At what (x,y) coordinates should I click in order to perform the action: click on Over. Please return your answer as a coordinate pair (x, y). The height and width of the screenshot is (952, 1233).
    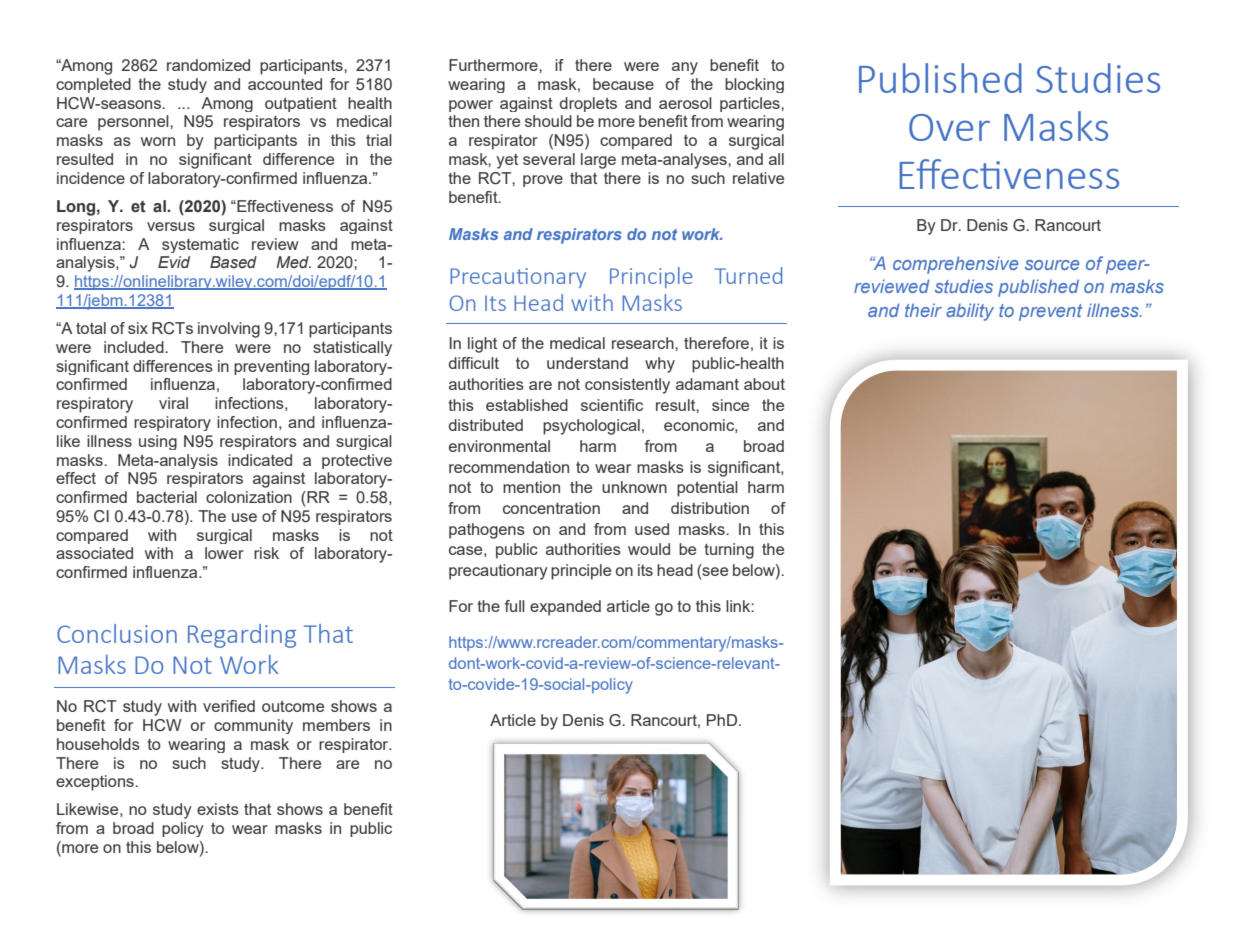
    Looking at the image, I should click on (949, 127).
